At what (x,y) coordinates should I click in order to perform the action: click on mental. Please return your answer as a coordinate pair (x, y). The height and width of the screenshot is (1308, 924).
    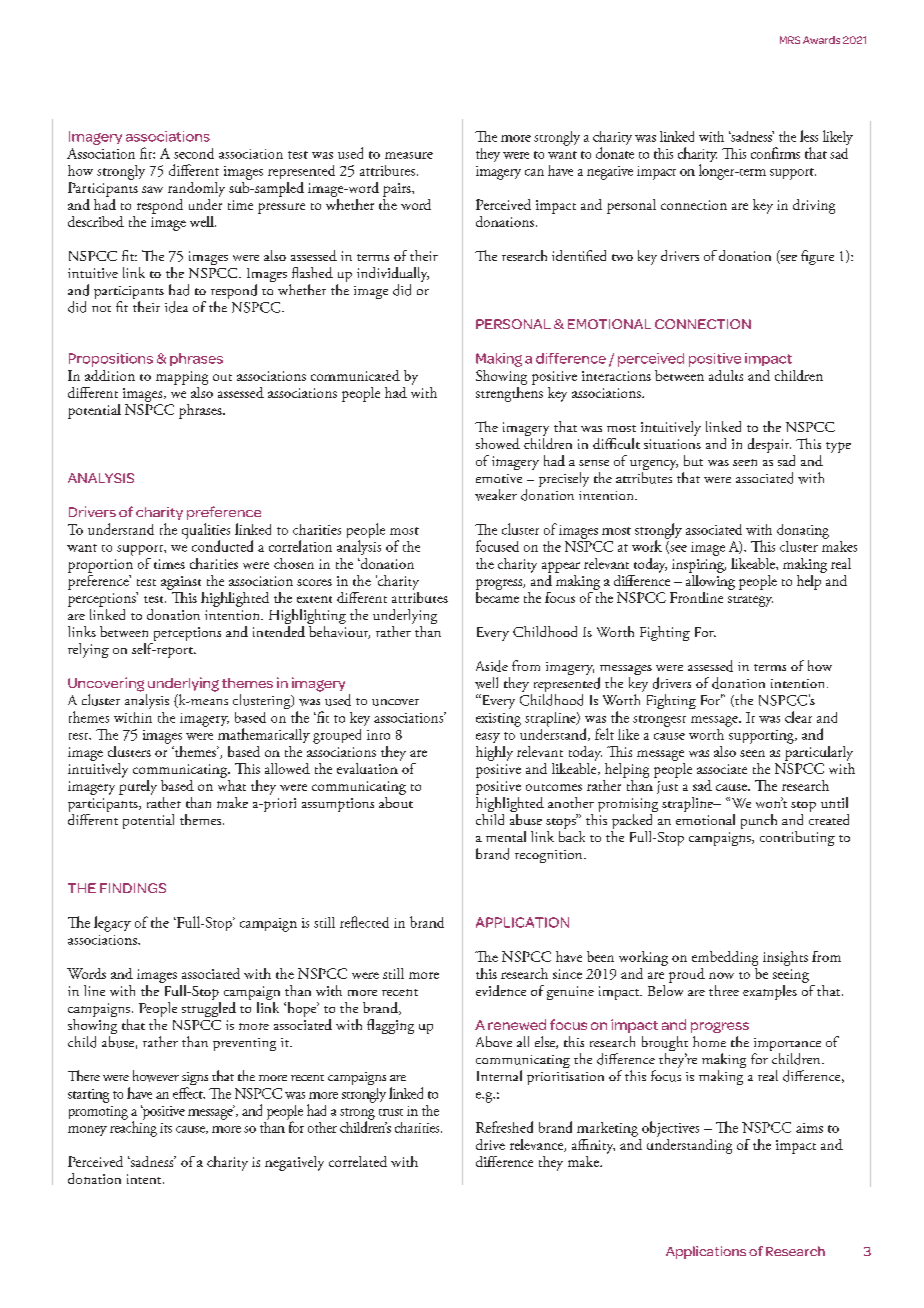
    Looking at the image, I should click on (506, 836).
